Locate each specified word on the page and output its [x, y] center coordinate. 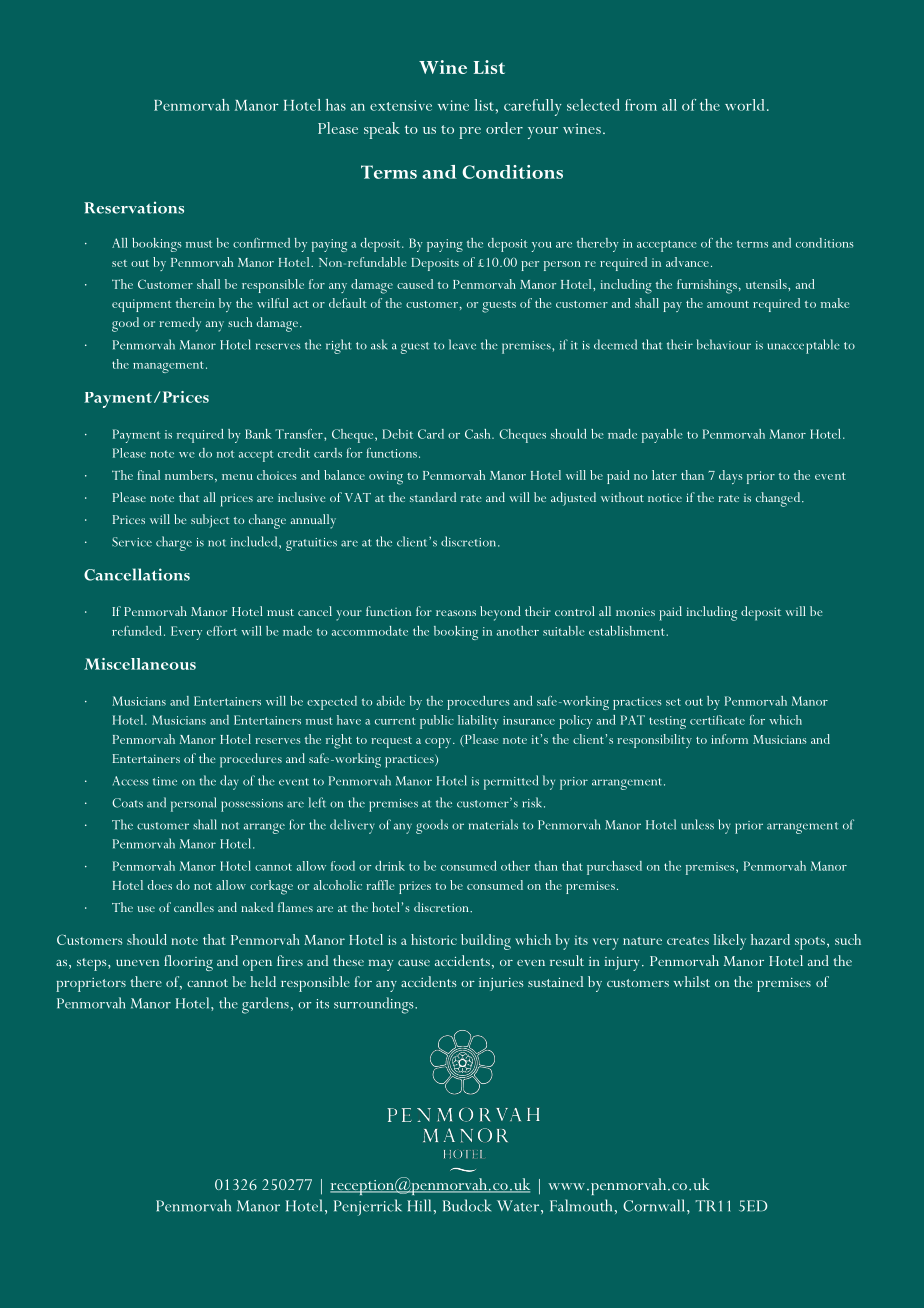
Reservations [134, 207]
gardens [265, 1005]
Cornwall [655, 1205]
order [504, 128]
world [745, 105]
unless [697, 824]
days [731, 477]
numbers [189, 475]
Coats [127, 803]
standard [433, 497]
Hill [419, 1205]
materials [493, 824]
